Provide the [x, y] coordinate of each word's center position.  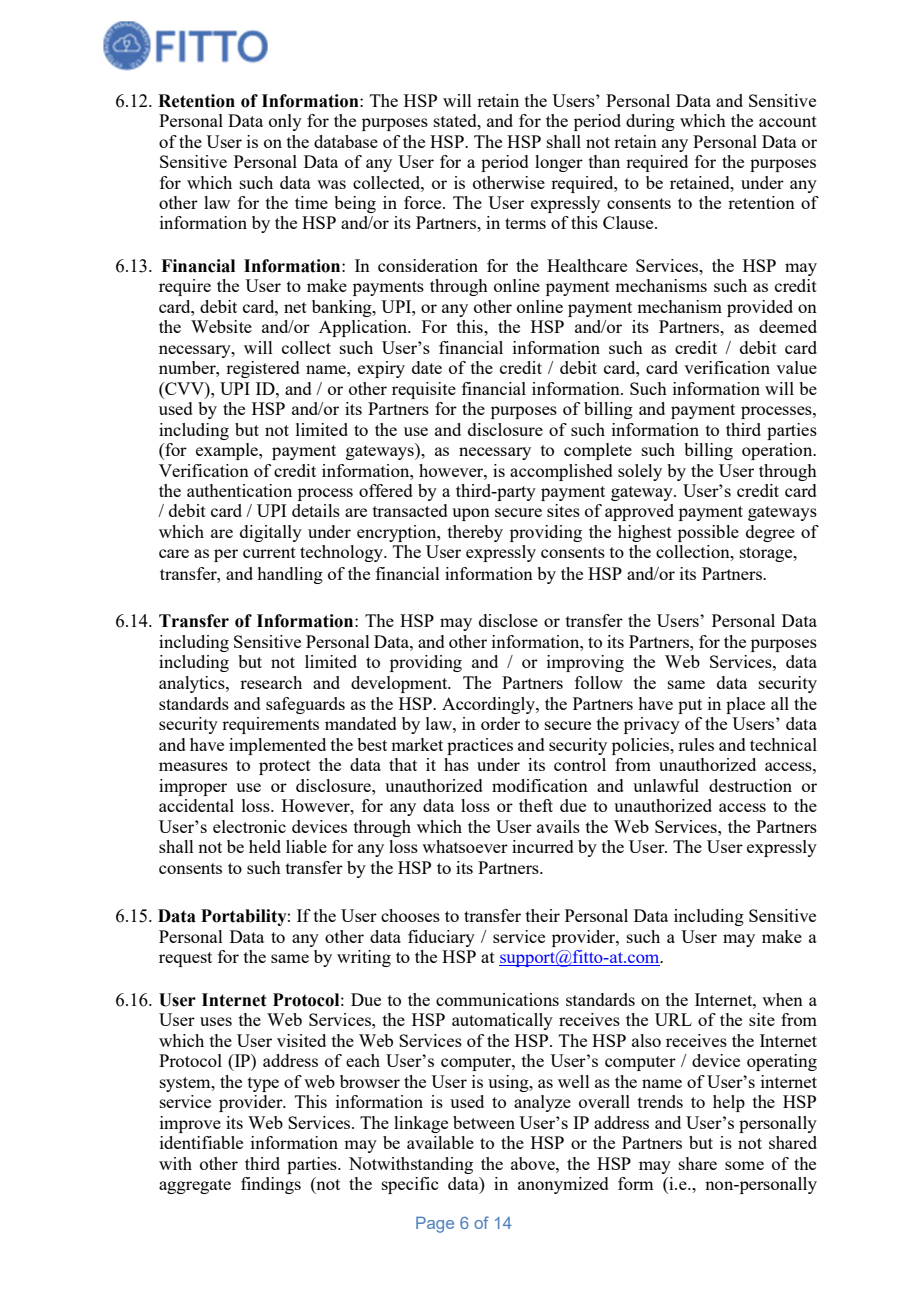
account [788, 121]
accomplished [561, 472]
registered [263, 369]
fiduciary [441, 938]
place [745, 705]
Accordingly [489, 705]
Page [435, 1225]
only [285, 122]
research [271, 682]
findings [271, 1185]
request [185, 959]
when [782, 999]
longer [559, 163]
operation [778, 451]
